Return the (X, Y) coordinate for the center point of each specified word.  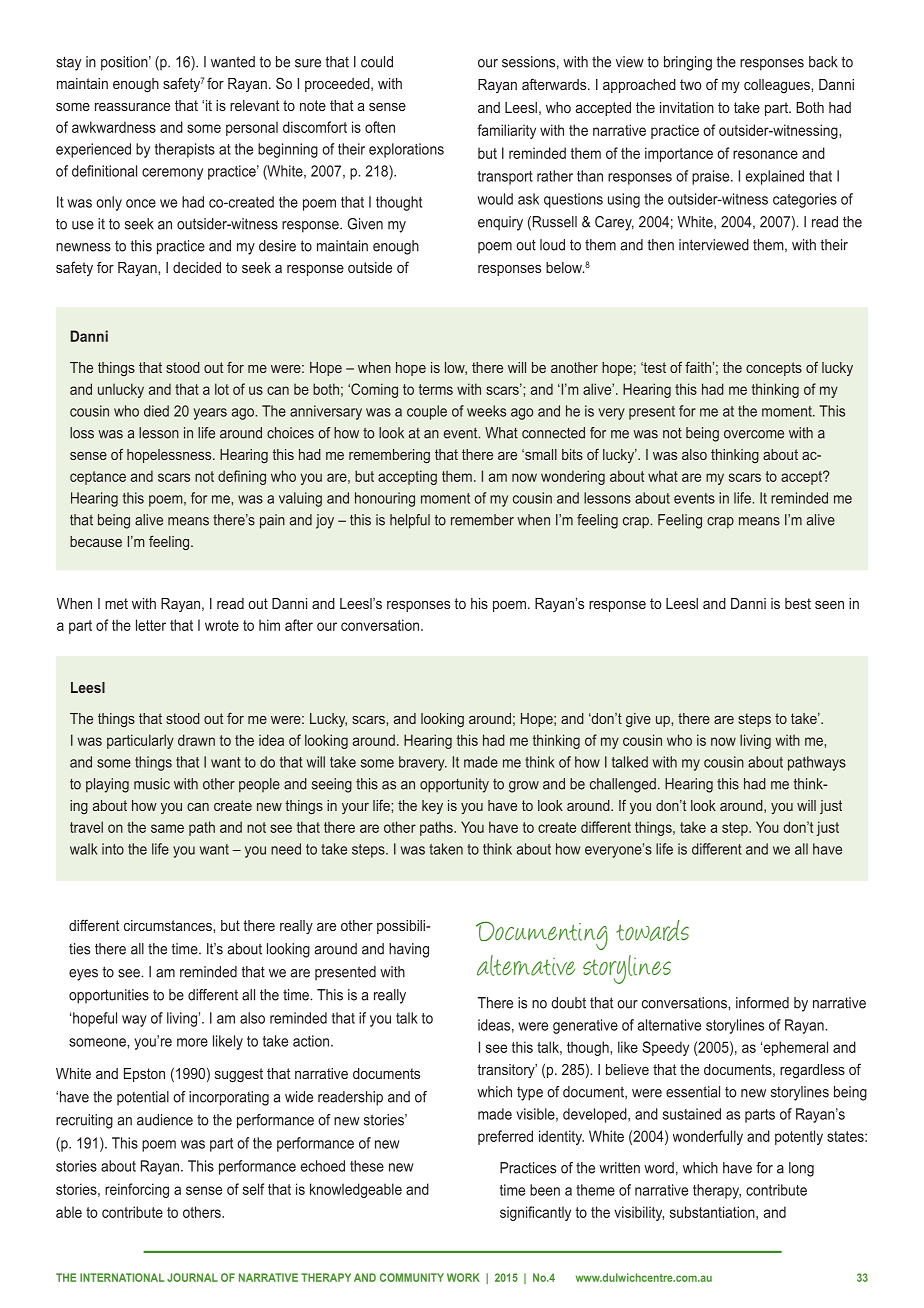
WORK (463, 1277)
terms (436, 389)
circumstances (169, 925)
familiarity (506, 131)
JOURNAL (192, 1277)
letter (151, 625)
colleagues (778, 86)
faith (698, 367)
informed (762, 1003)
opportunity (454, 785)
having (409, 950)
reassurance (132, 107)
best (798, 603)
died (156, 411)
